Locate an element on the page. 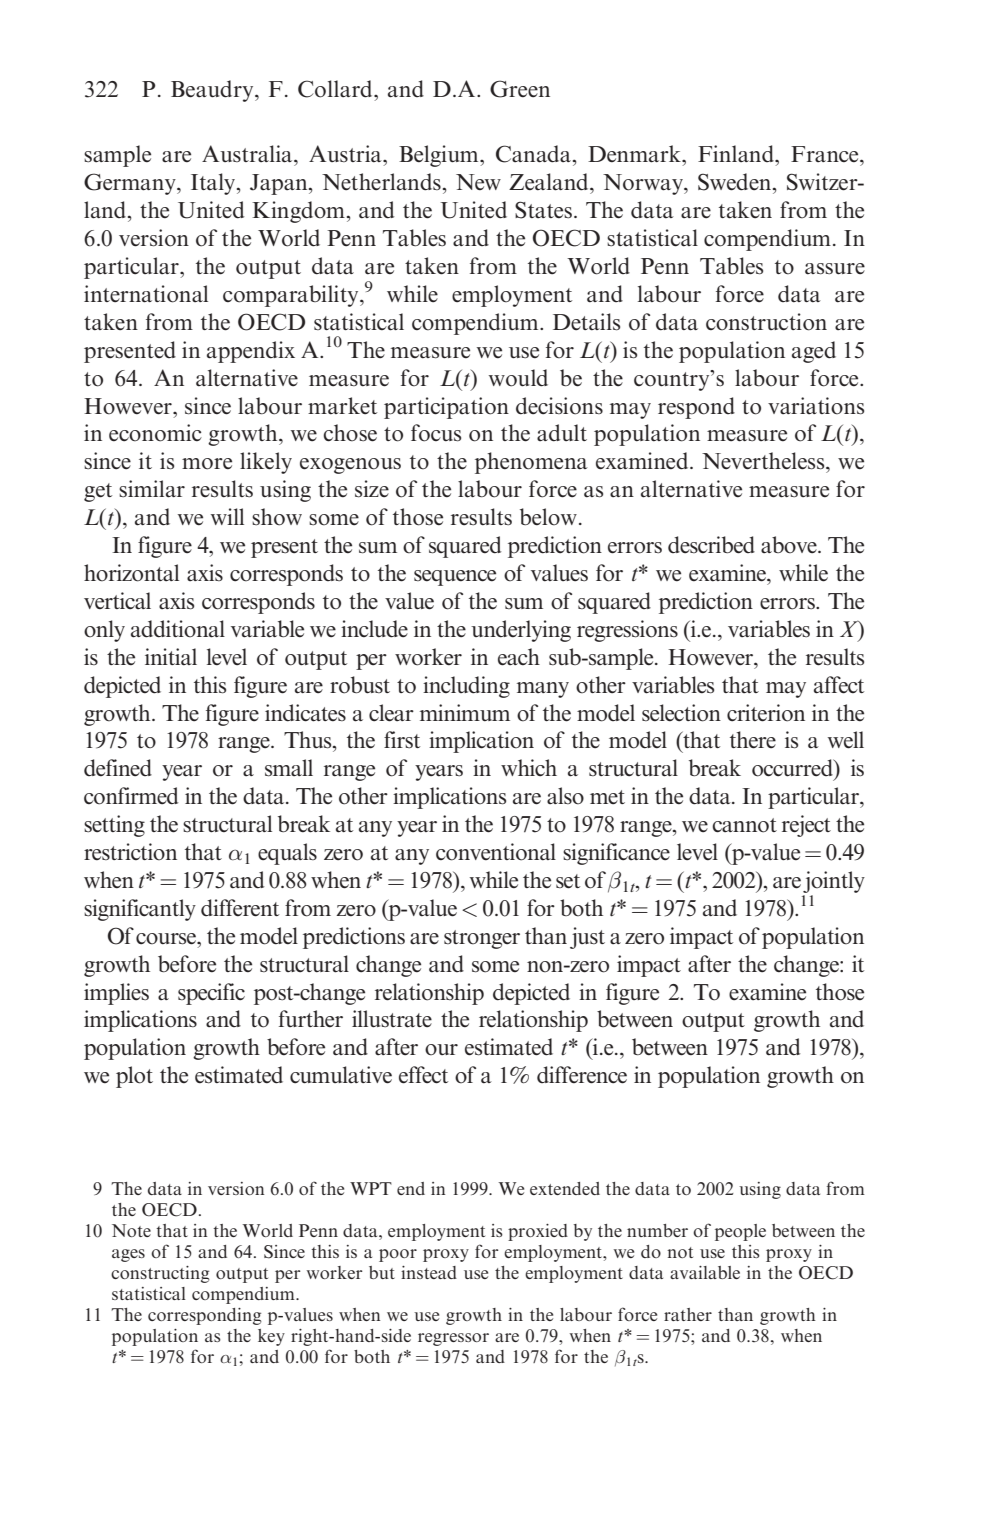 This page has height=1515, width=985. stronger is located at coordinates (482, 939).
